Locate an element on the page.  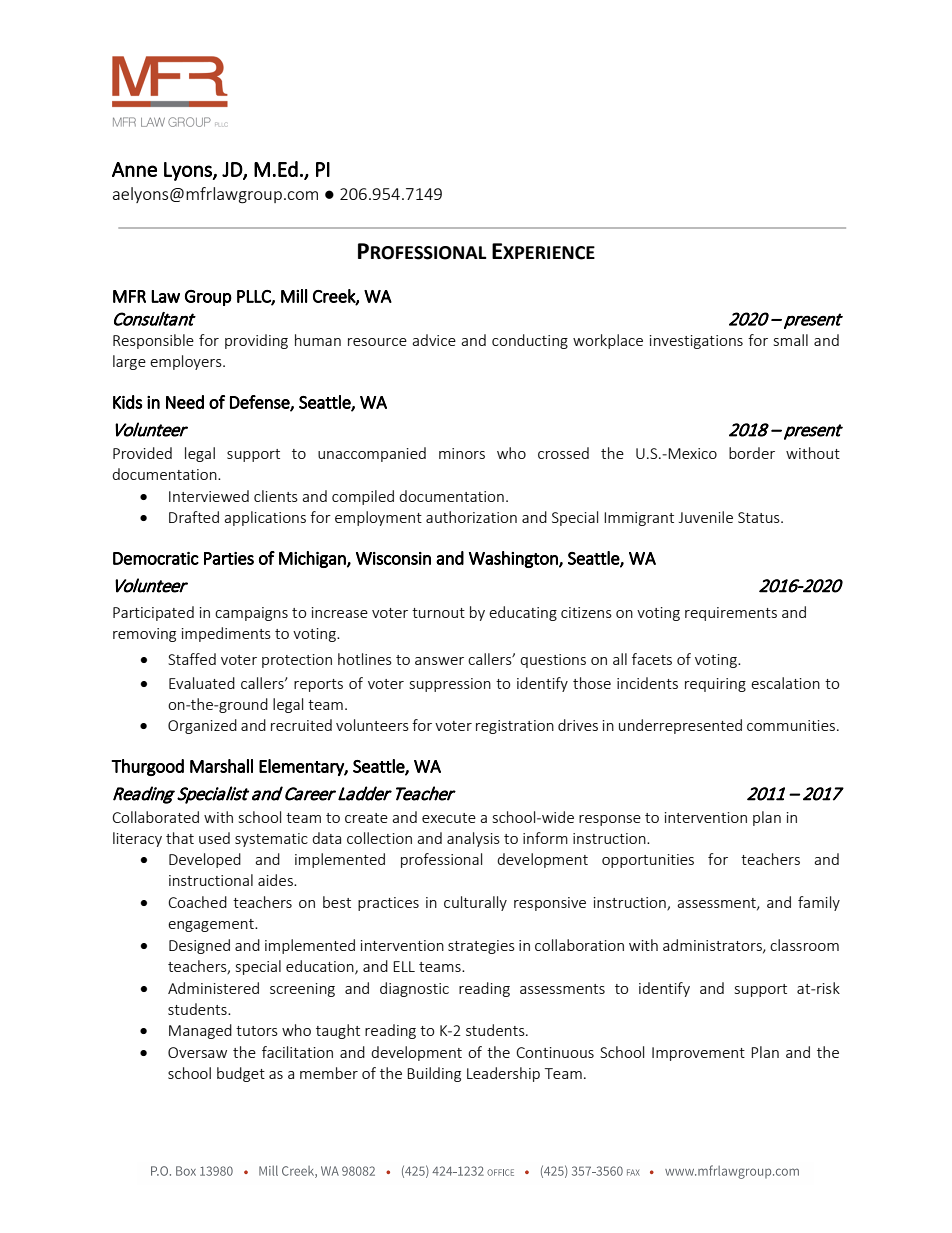
requirements is located at coordinates (731, 614).
